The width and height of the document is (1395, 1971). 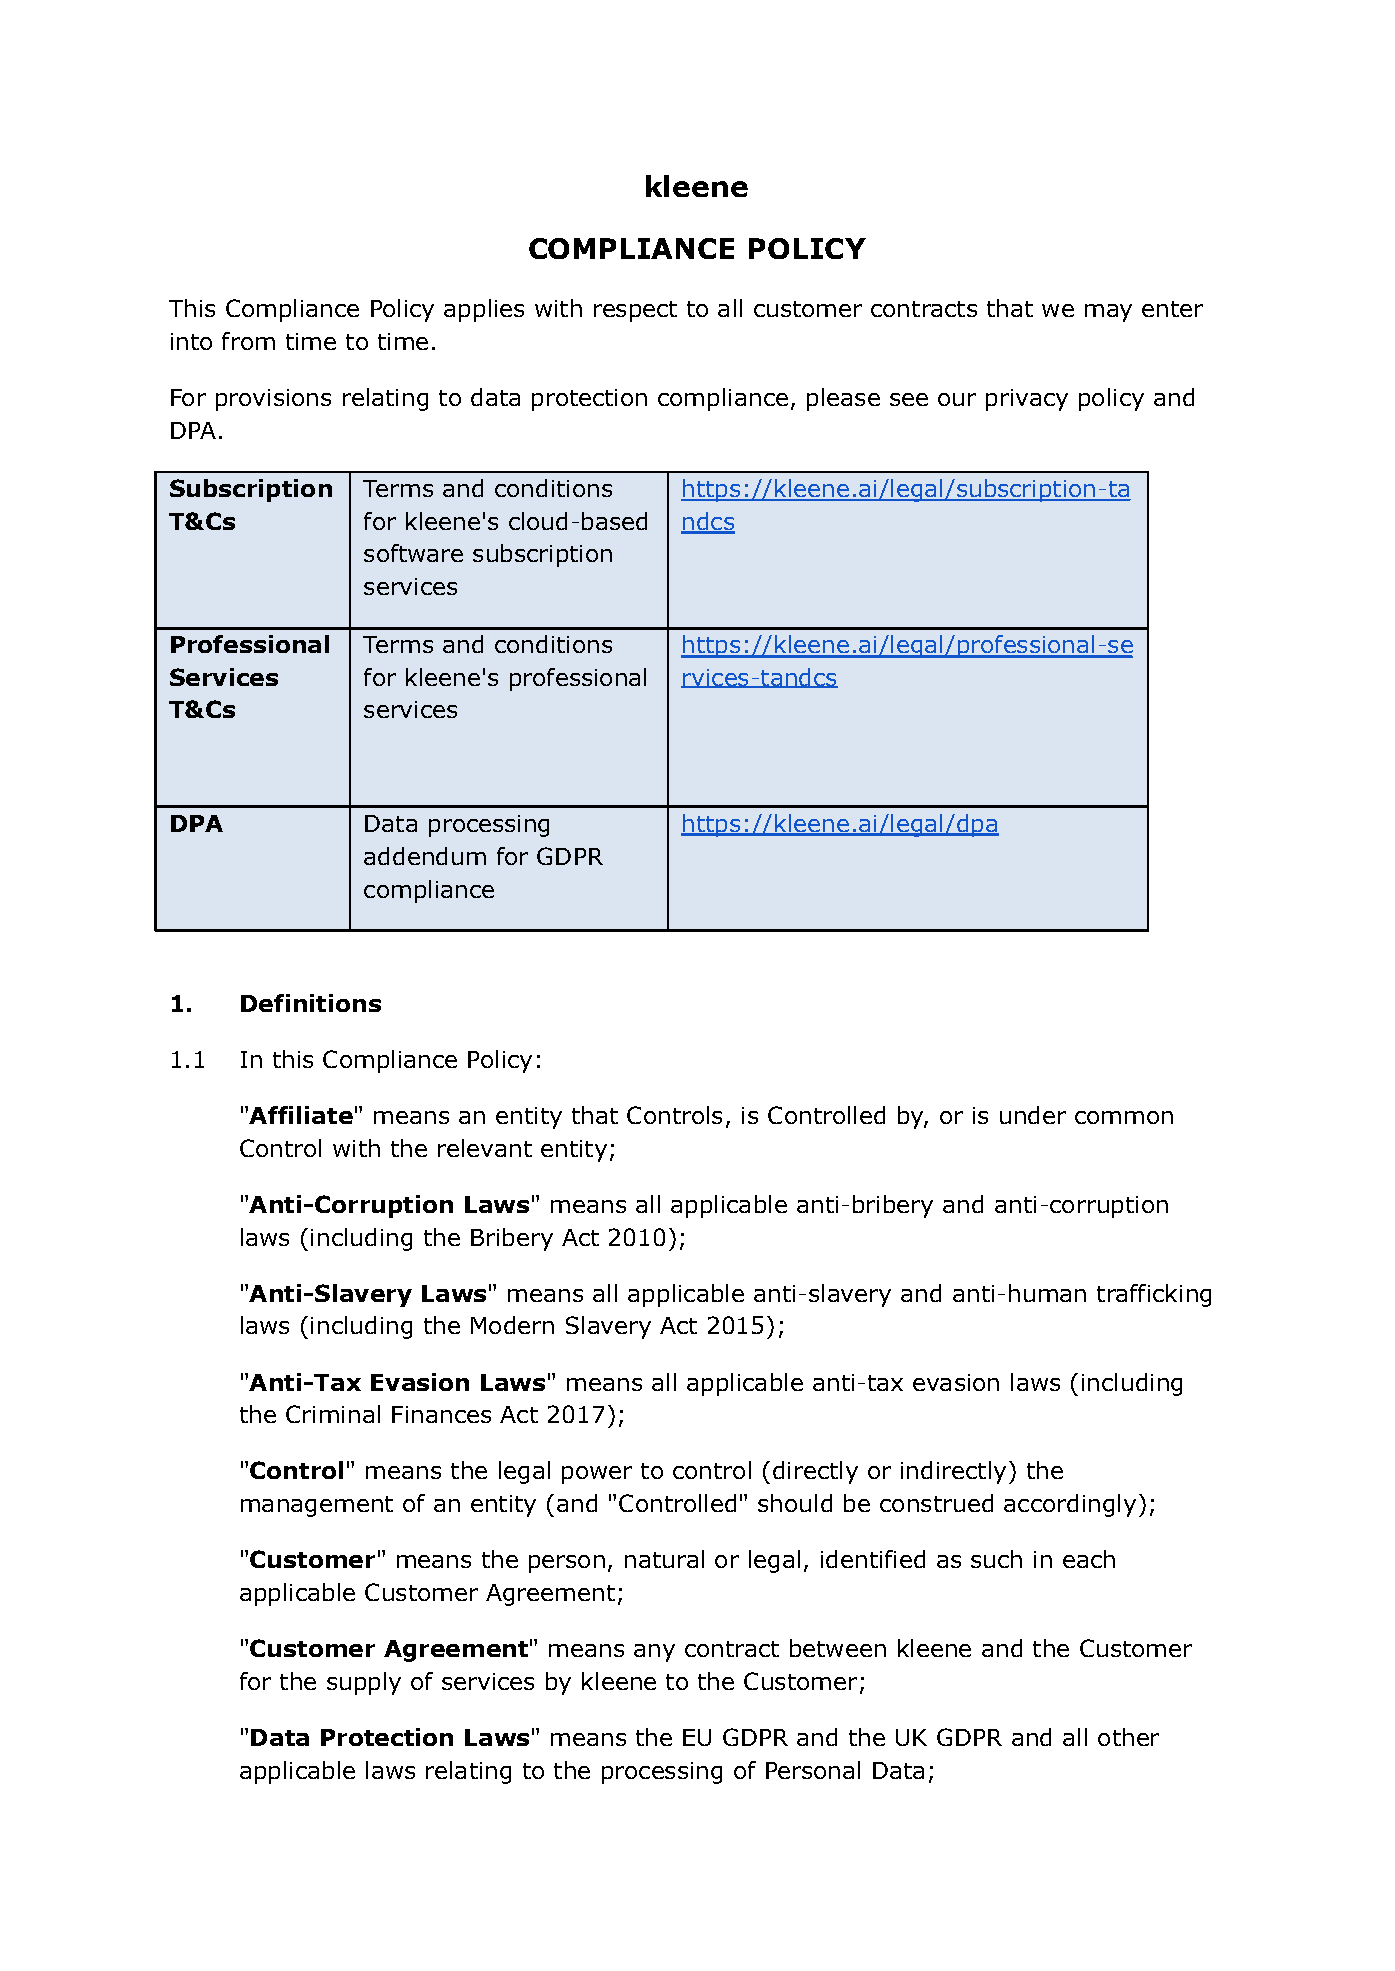 I want to click on respect, so click(x=635, y=311).
